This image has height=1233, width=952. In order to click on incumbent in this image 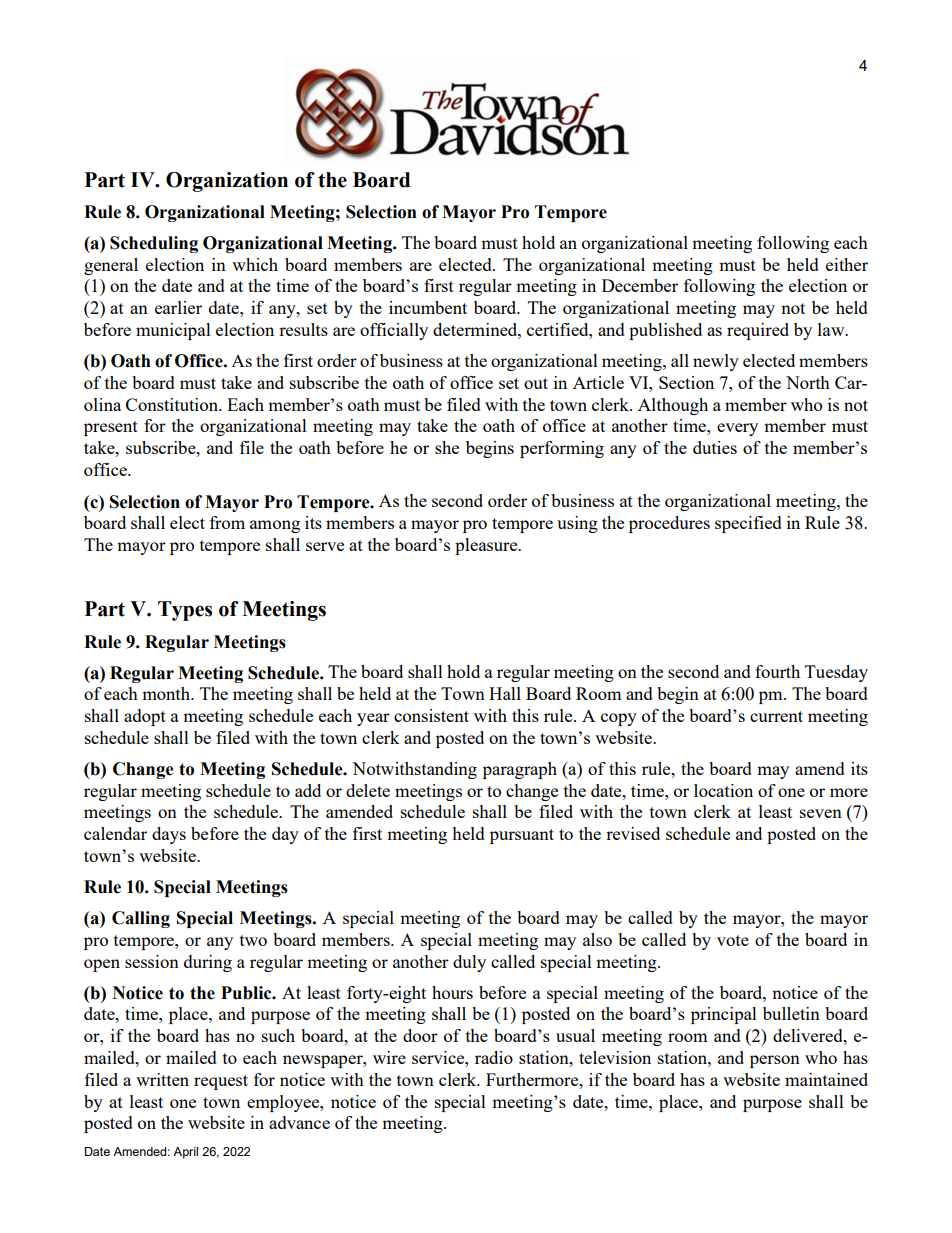, I will do `click(428, 307)`.
